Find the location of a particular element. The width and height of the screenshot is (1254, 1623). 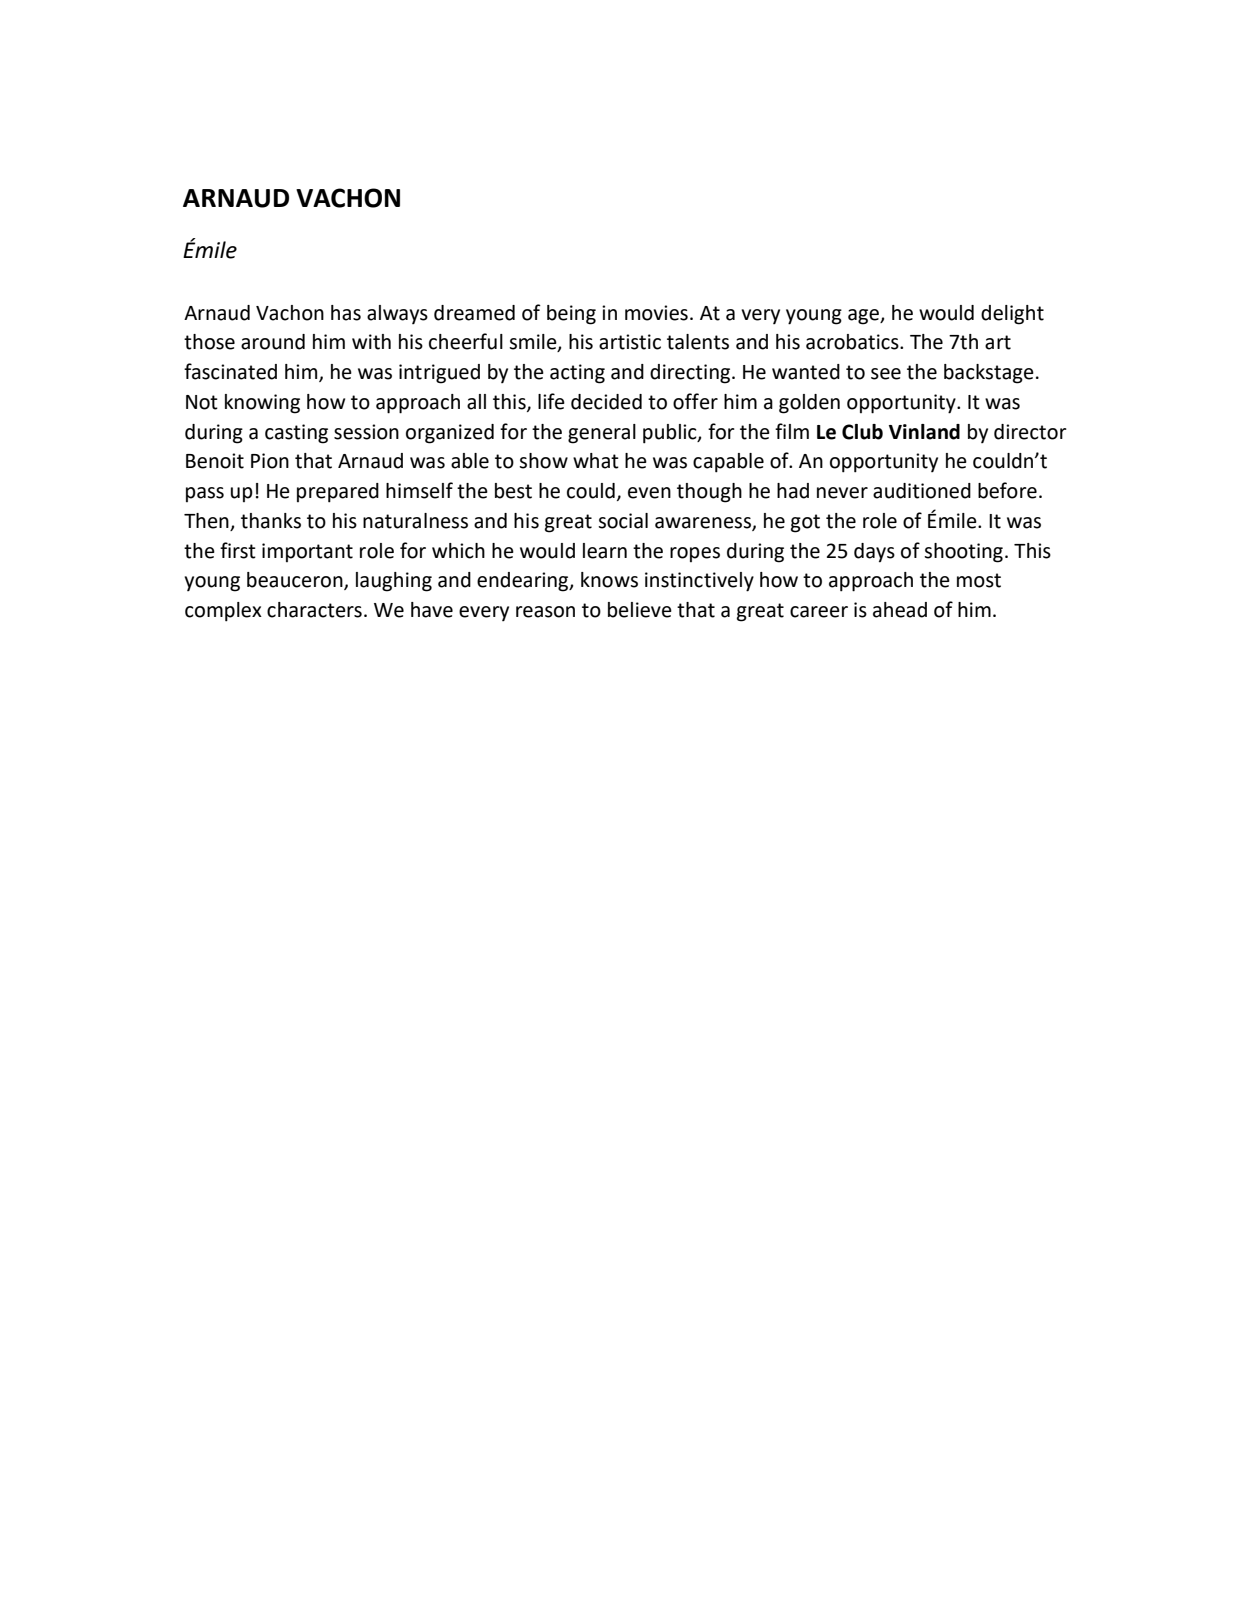

delight is located at coordinates (1012, 315).
